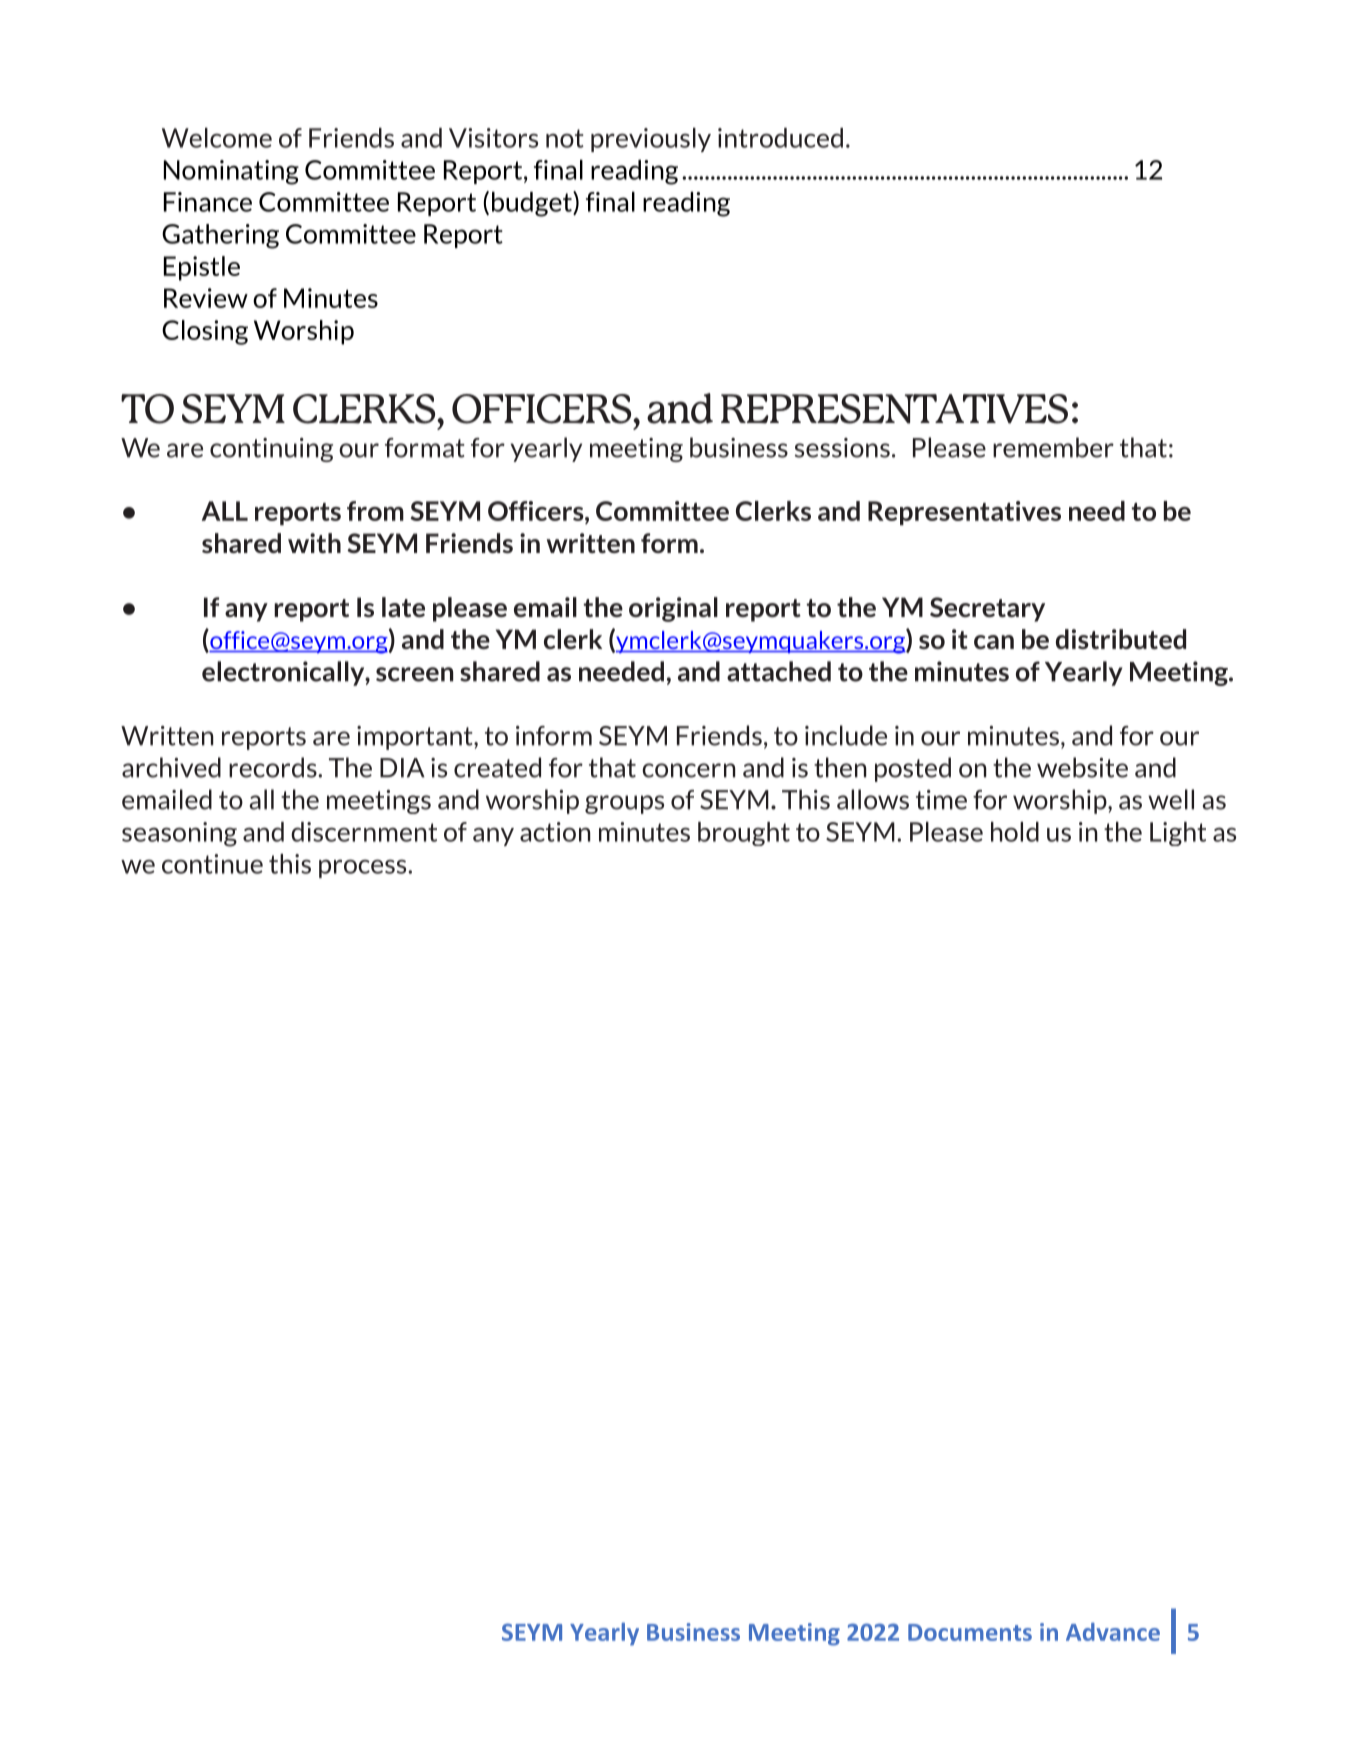 The height and width of the image is (1763, 1363). I want to click on introduced, so click(780, 138).
